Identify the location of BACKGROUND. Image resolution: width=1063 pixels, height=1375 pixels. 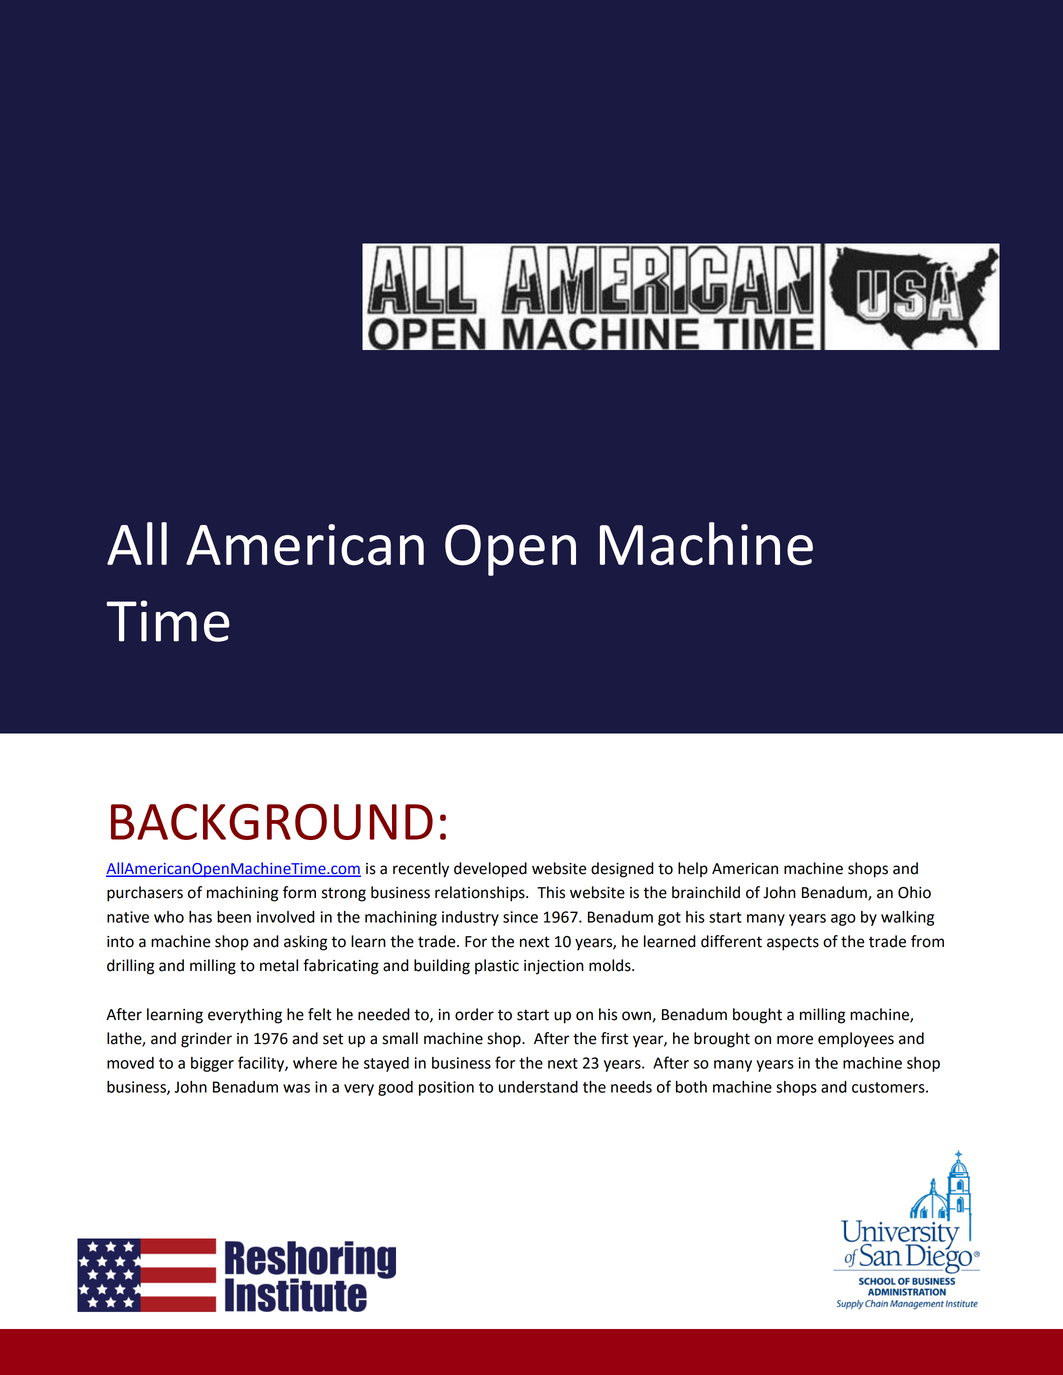
(272, 822).
